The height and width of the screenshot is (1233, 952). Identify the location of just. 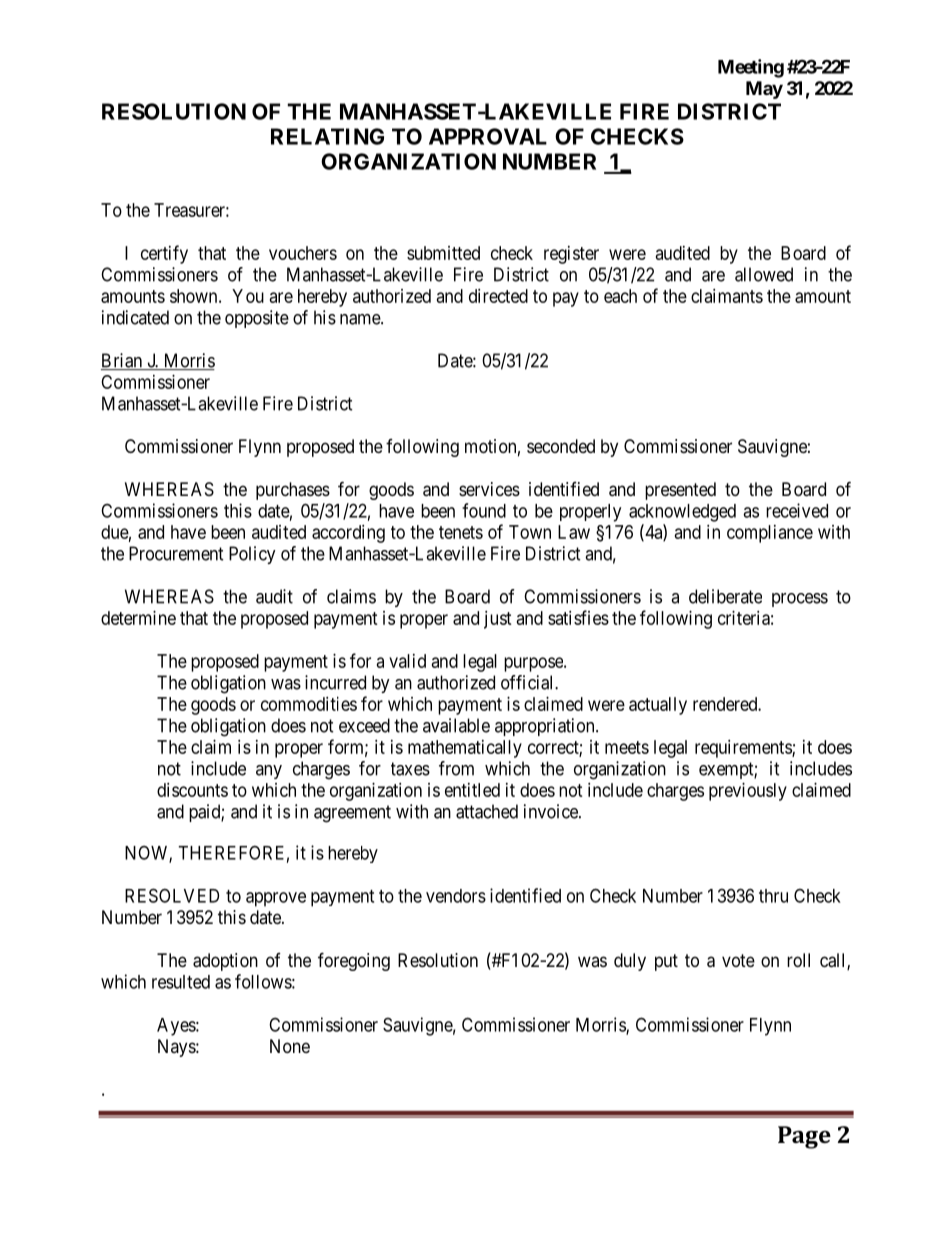
(498, 620).
